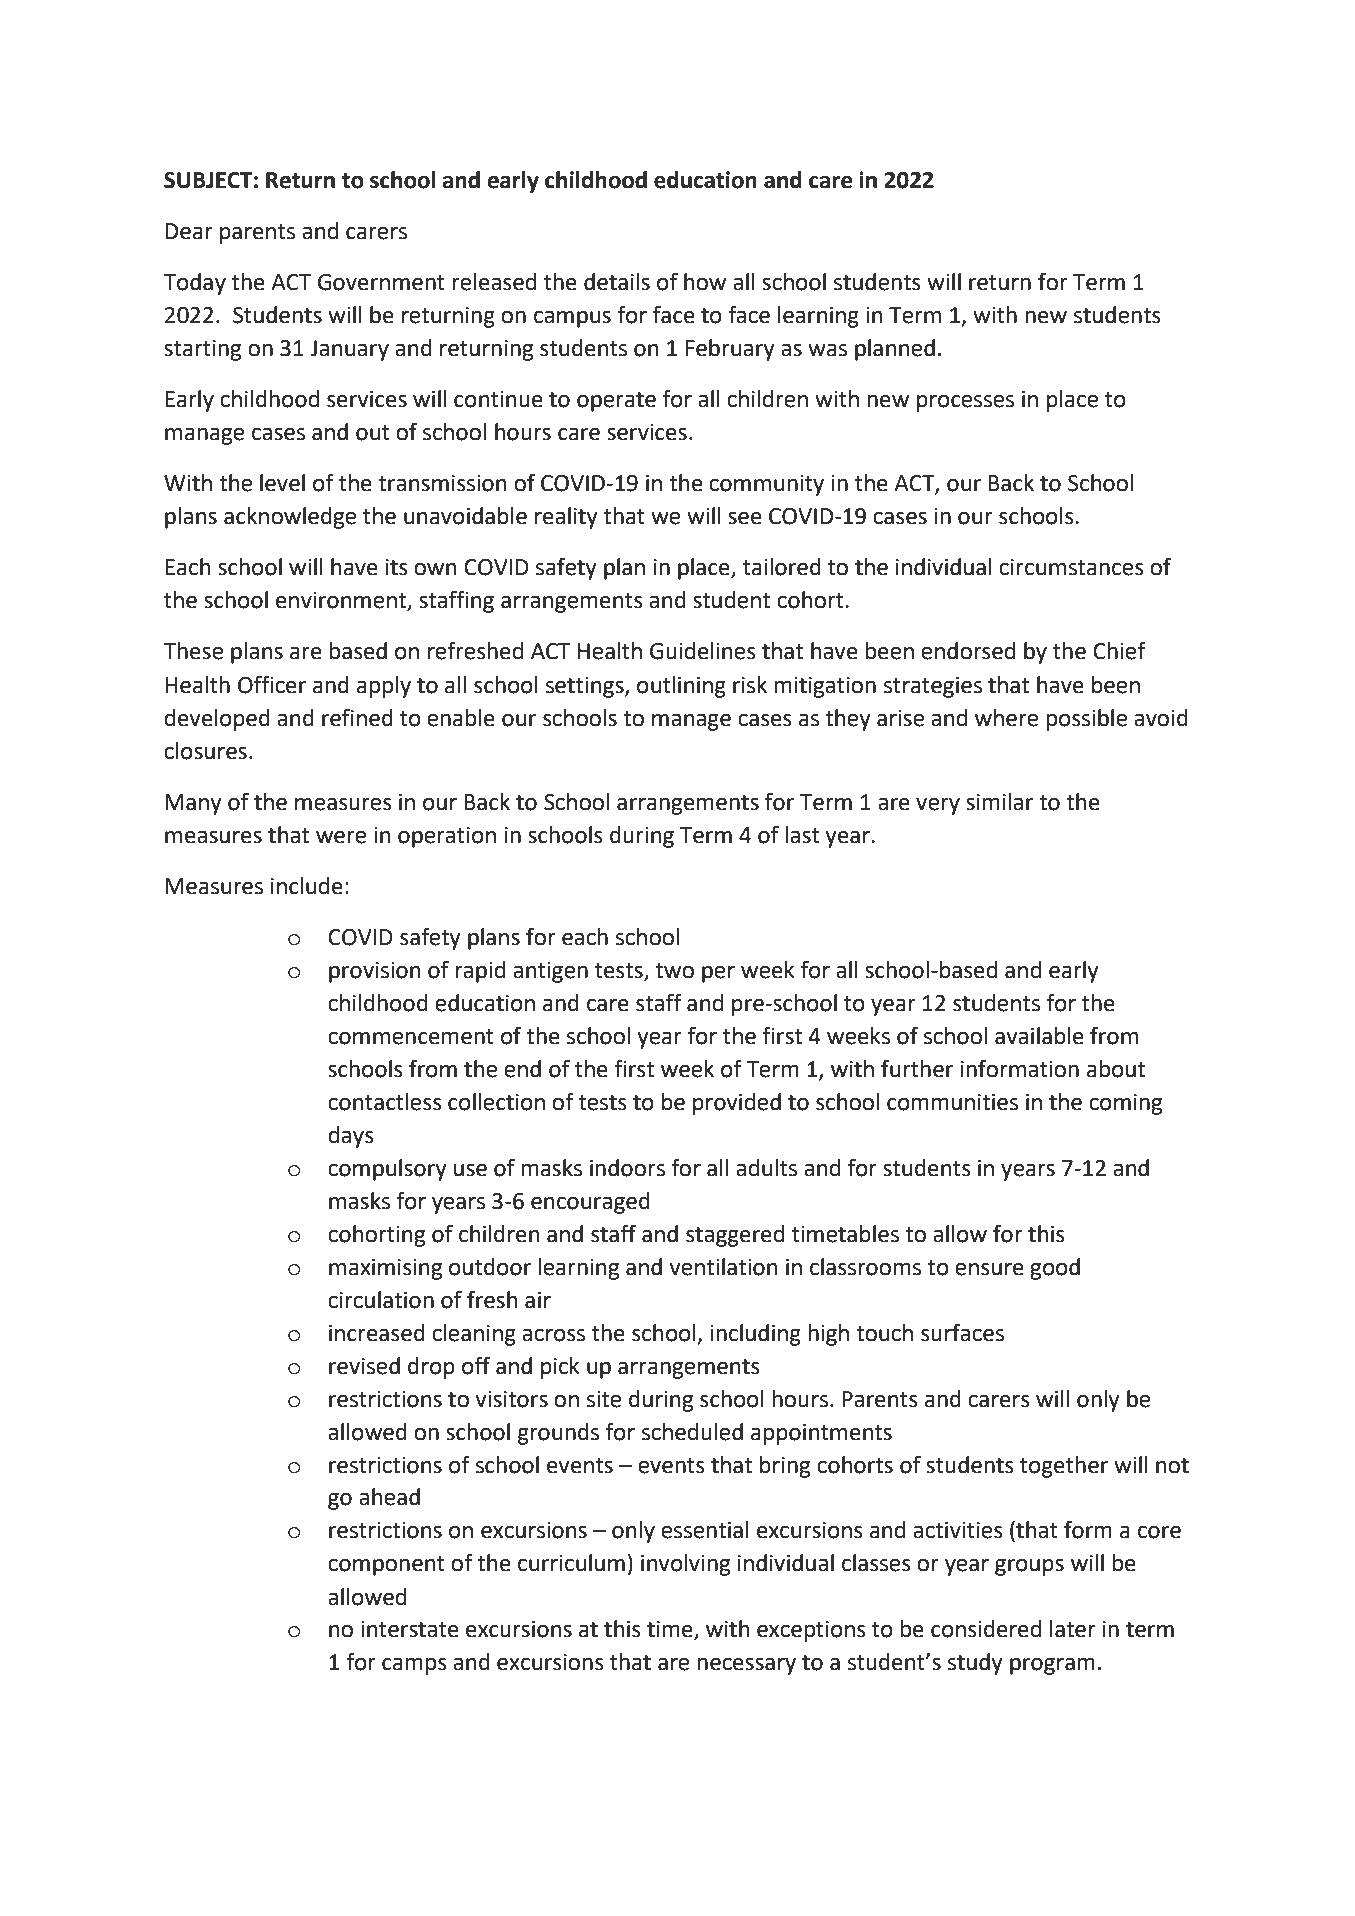  What do you see at coordinates (627, 1168) in the screenshot?
I see `indoors` at bounding box center [627, 1168].
